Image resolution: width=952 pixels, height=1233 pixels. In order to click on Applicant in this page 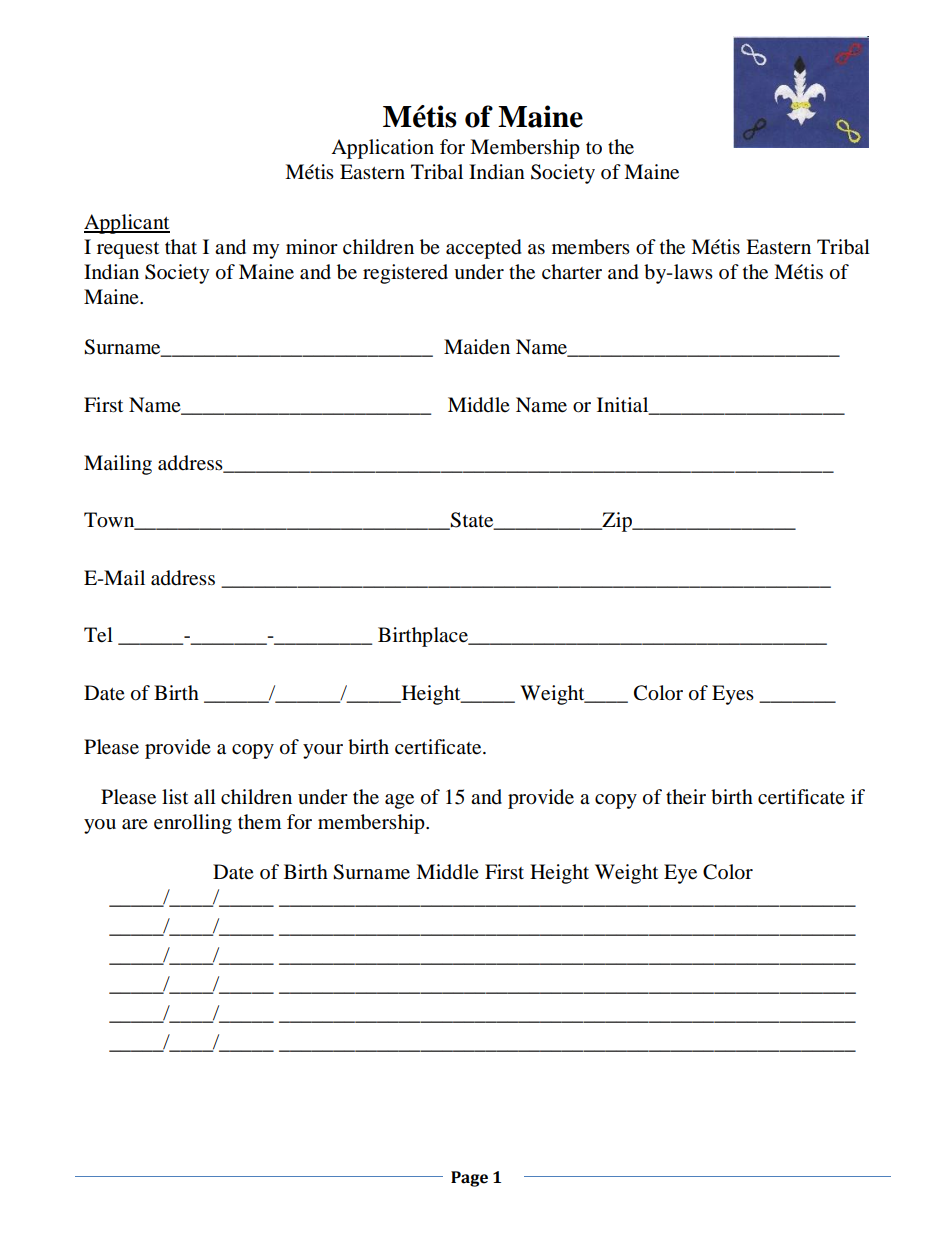, I will do `click(127, 224)`.
